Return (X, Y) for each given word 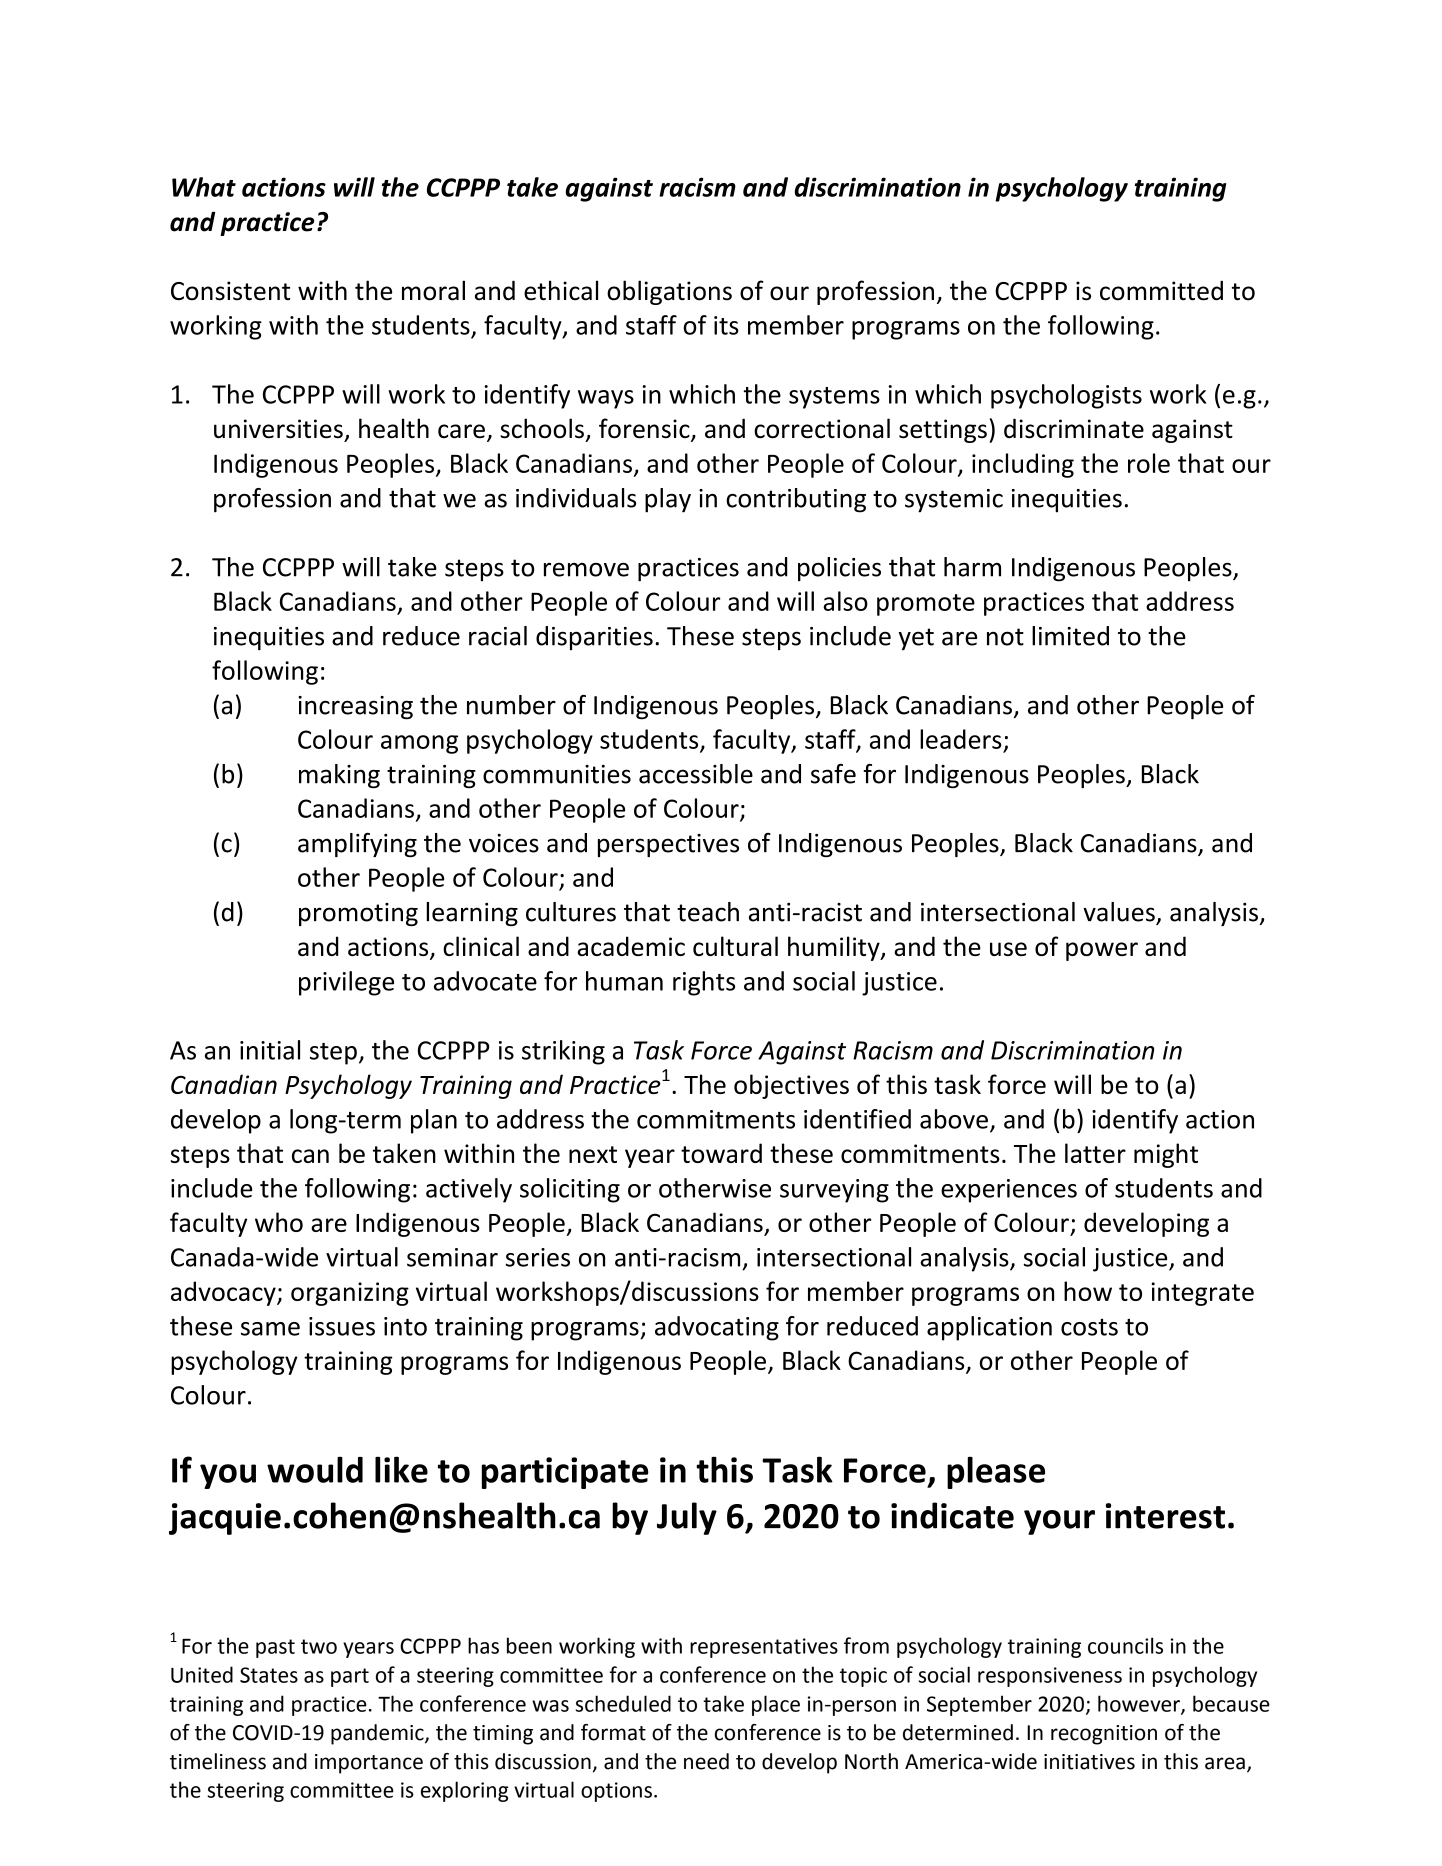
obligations (669, 292)
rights (704, 983)
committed (1161, 291)
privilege (346, 983)
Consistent (230, 291)
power (1102, 951)
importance (369, 1764)
